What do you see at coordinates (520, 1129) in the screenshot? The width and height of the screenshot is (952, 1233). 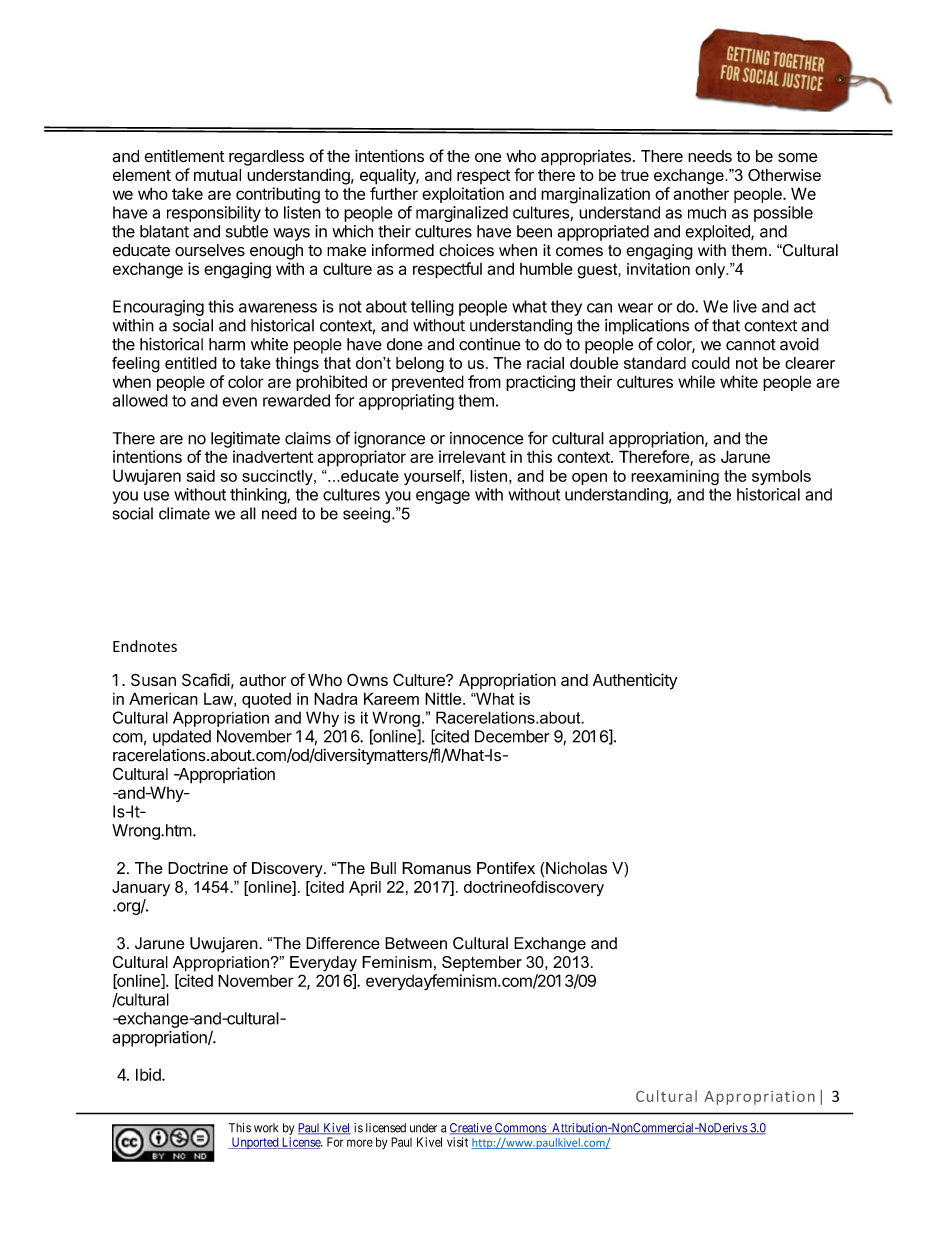 I see `Commons` at bounding box center [520, 1129].
